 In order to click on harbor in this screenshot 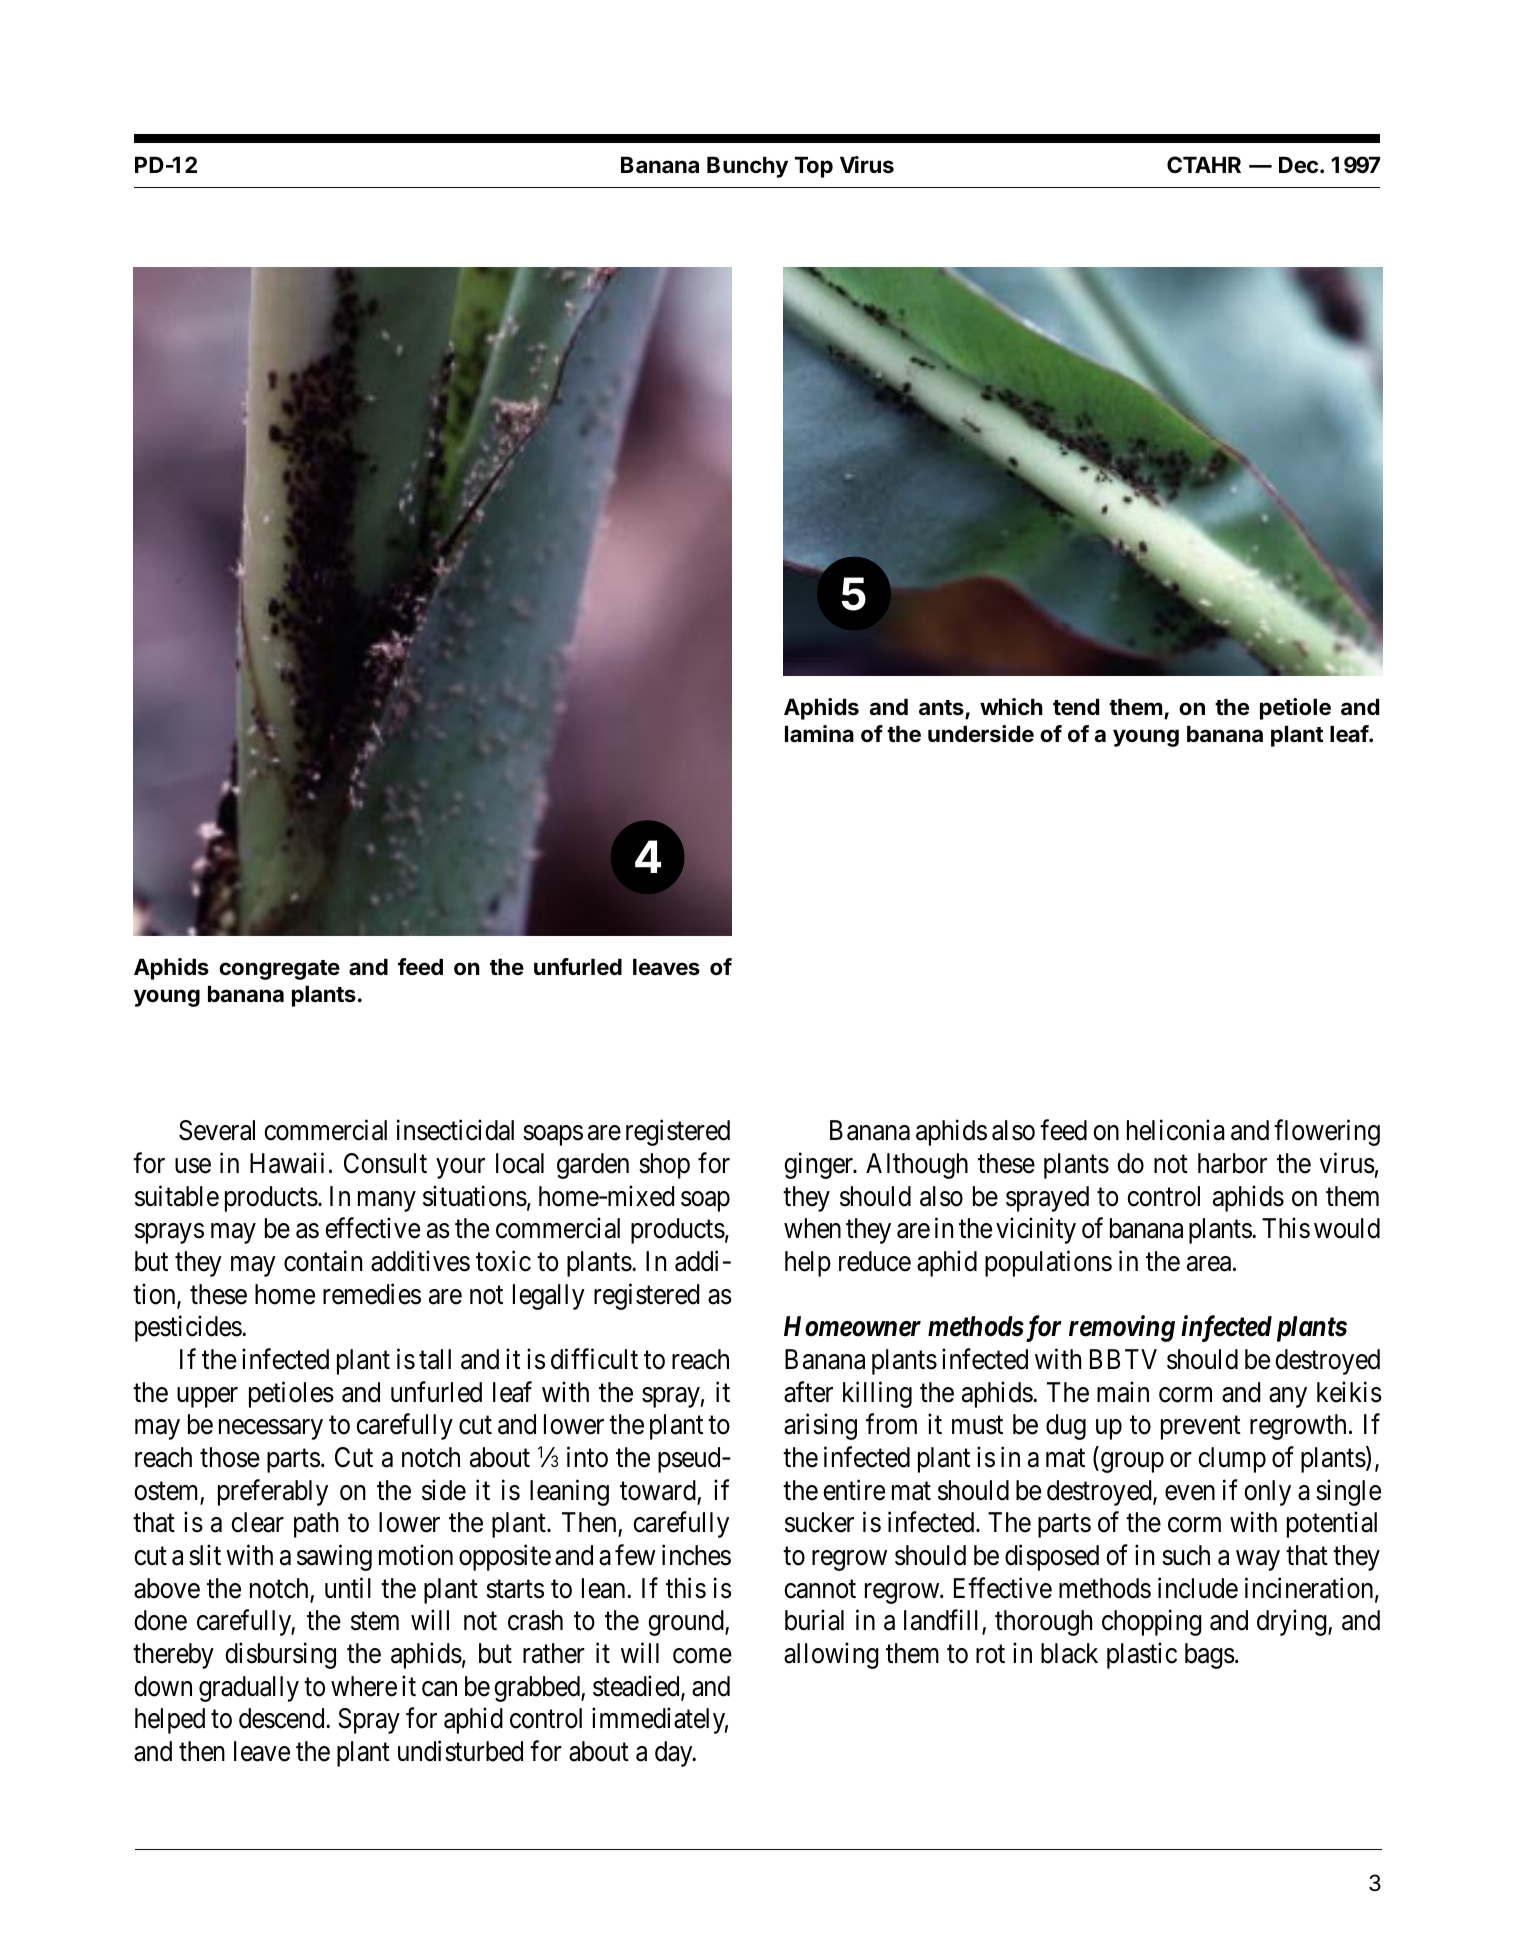, I will do `click(1232, 1163)`.
